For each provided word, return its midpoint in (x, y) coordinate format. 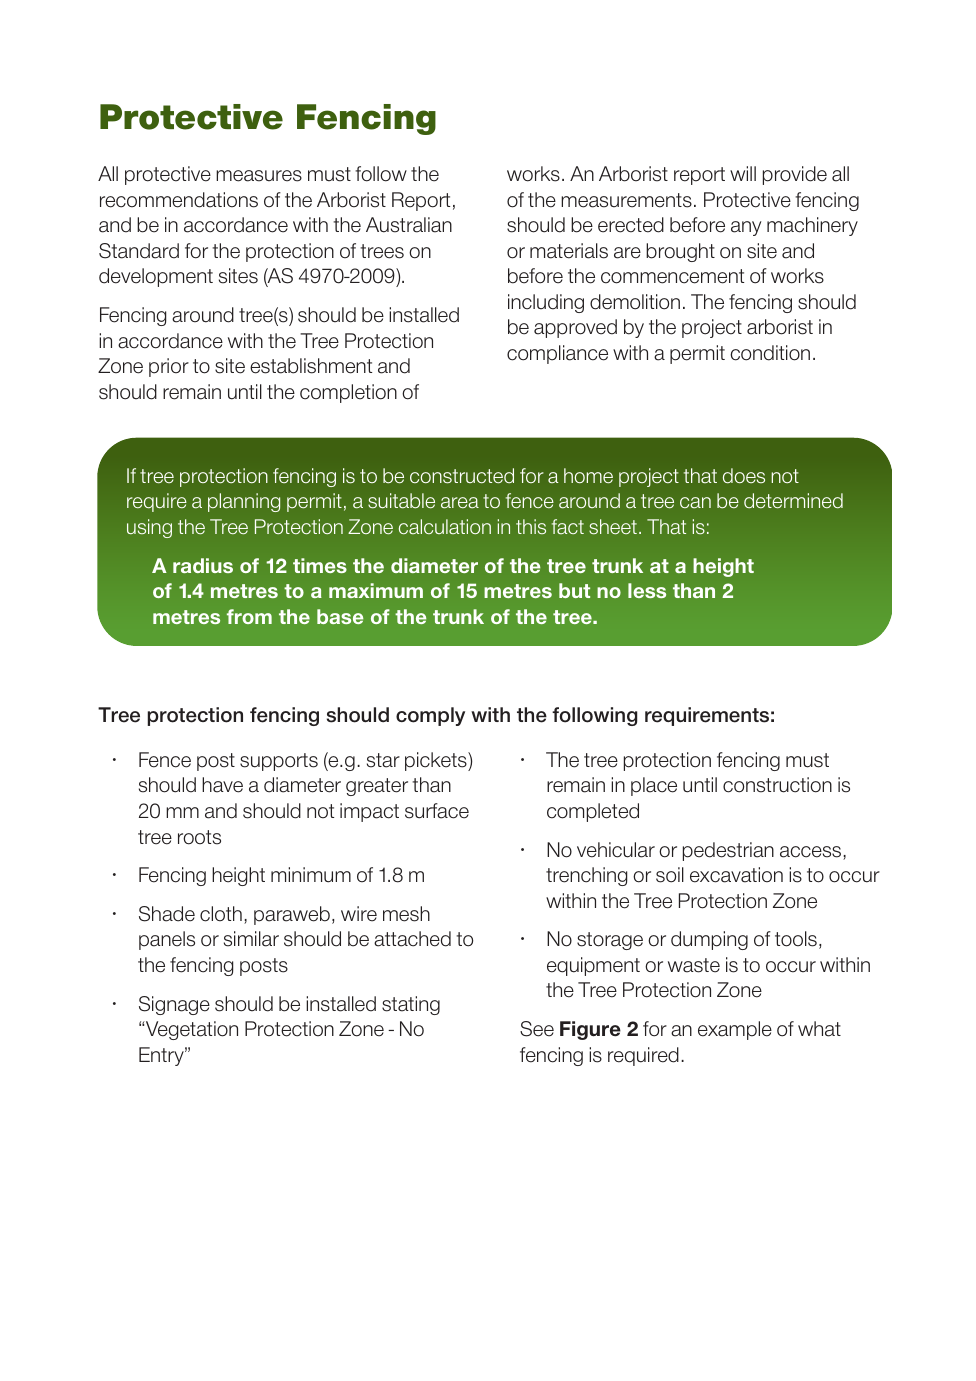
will (743, 173)
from (249, 616)
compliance (557, 354)
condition (770, 353)
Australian (409, 225)
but (574, 590)
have (222, 785)
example (735, 1030)
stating (411, 1005)
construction (777, 785)
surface (437, 811)
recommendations (179, 200)
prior (169, 367)
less (647, 590)
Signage (174, 1005)
